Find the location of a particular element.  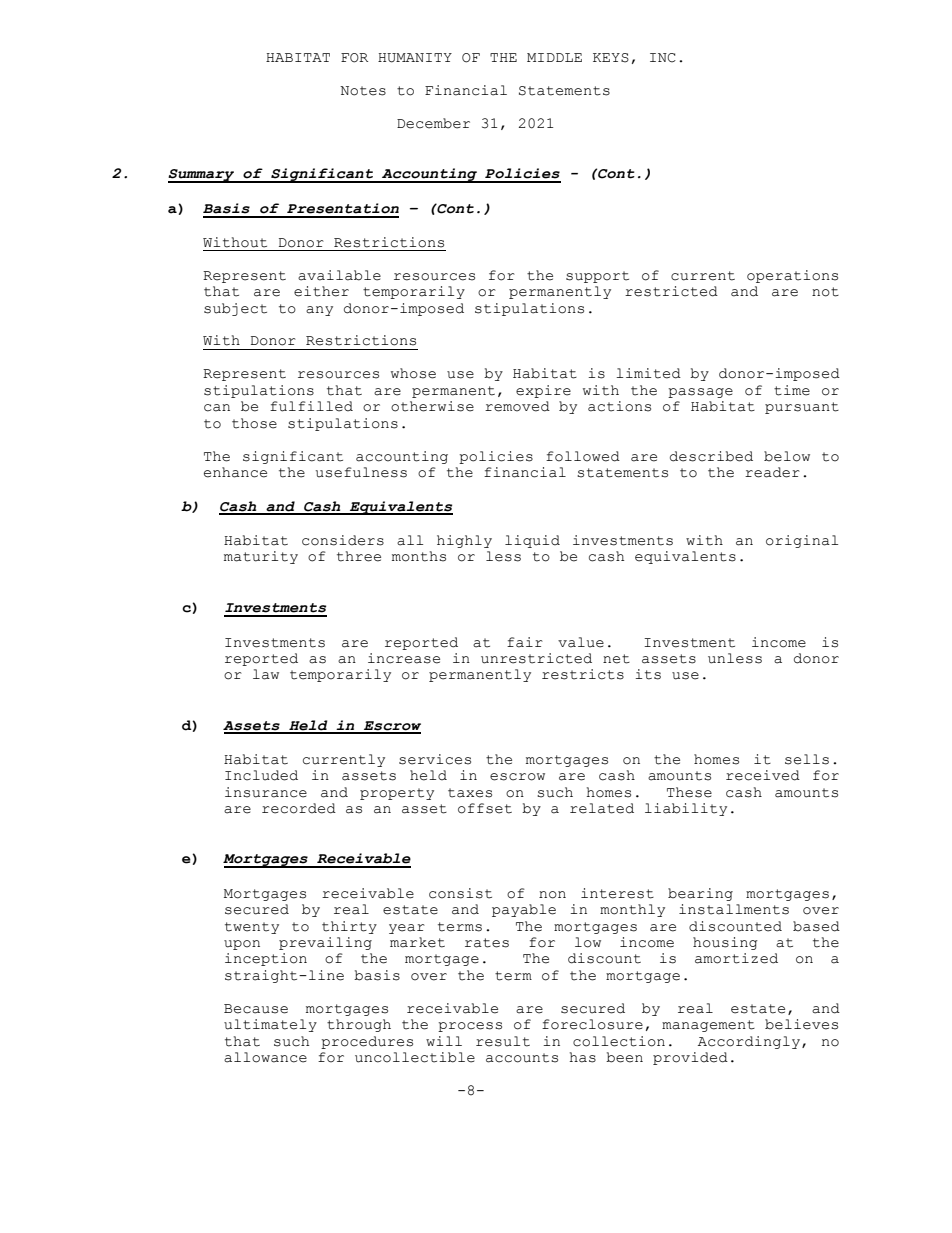

removed is located at coordinates (517, 406).
